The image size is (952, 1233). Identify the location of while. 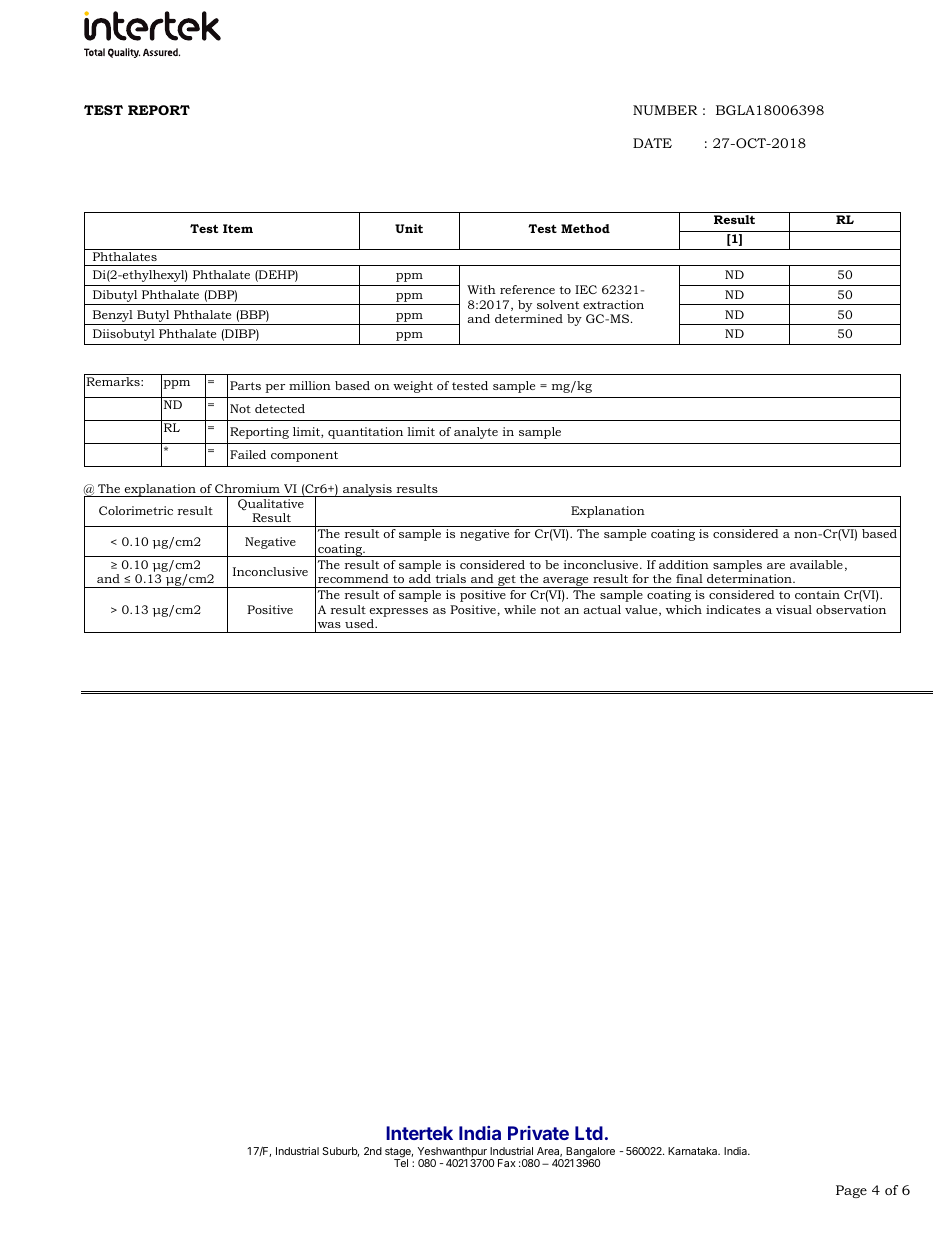
(520, 609).
